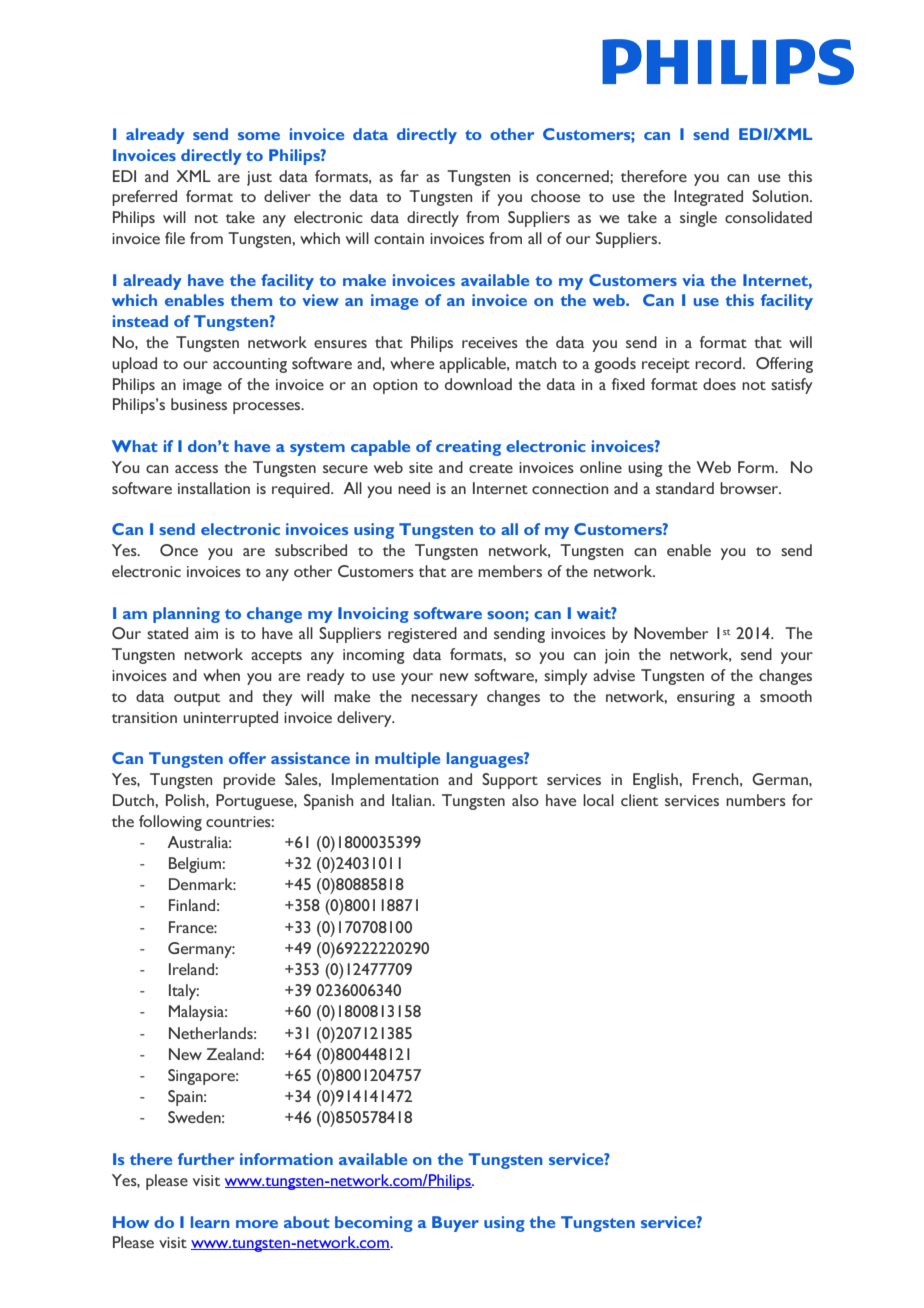 This screenshot has width=924, height=1308. I want to click on just, so click(259, 178).
